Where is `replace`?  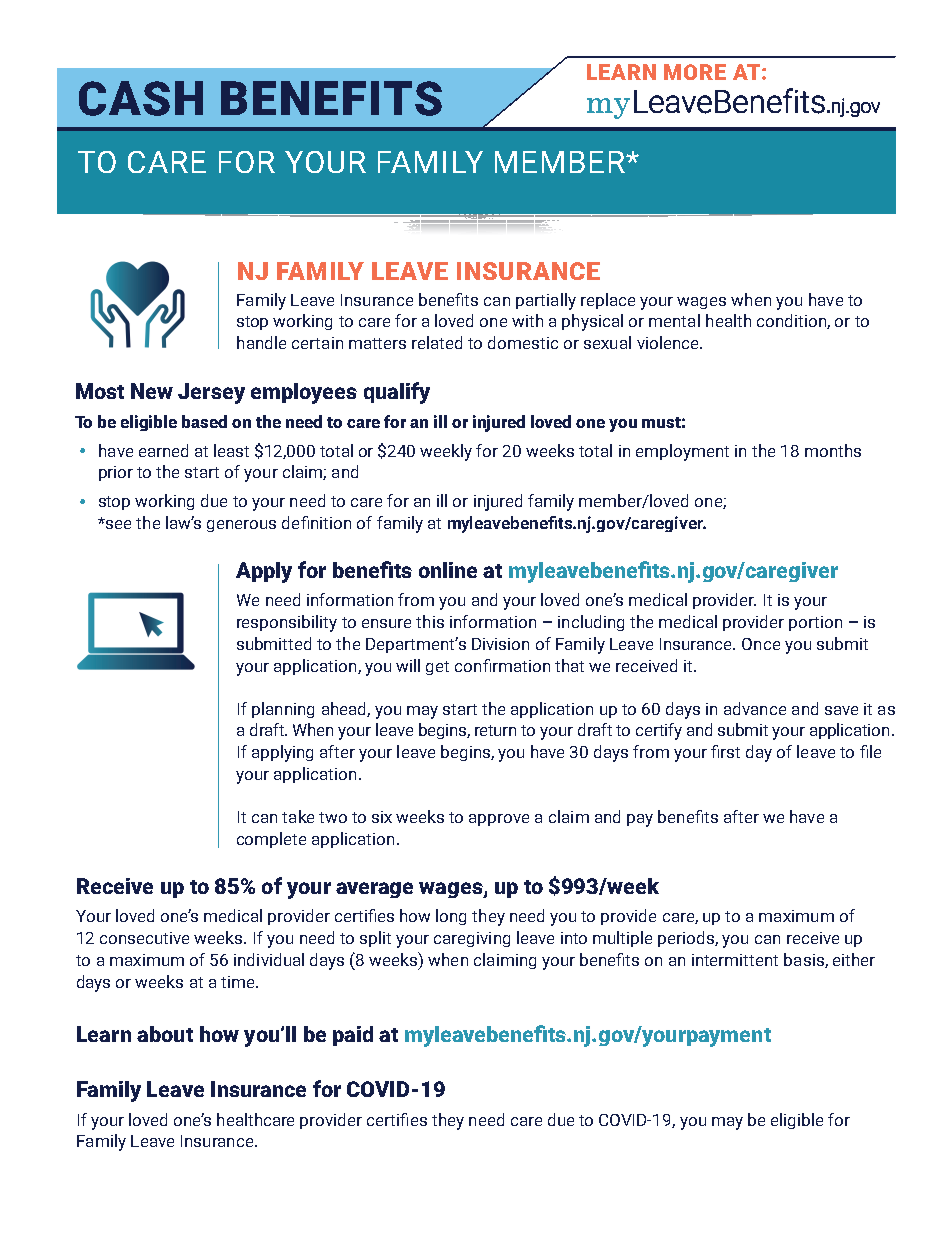 replace is located at coordinates (608, 301).
